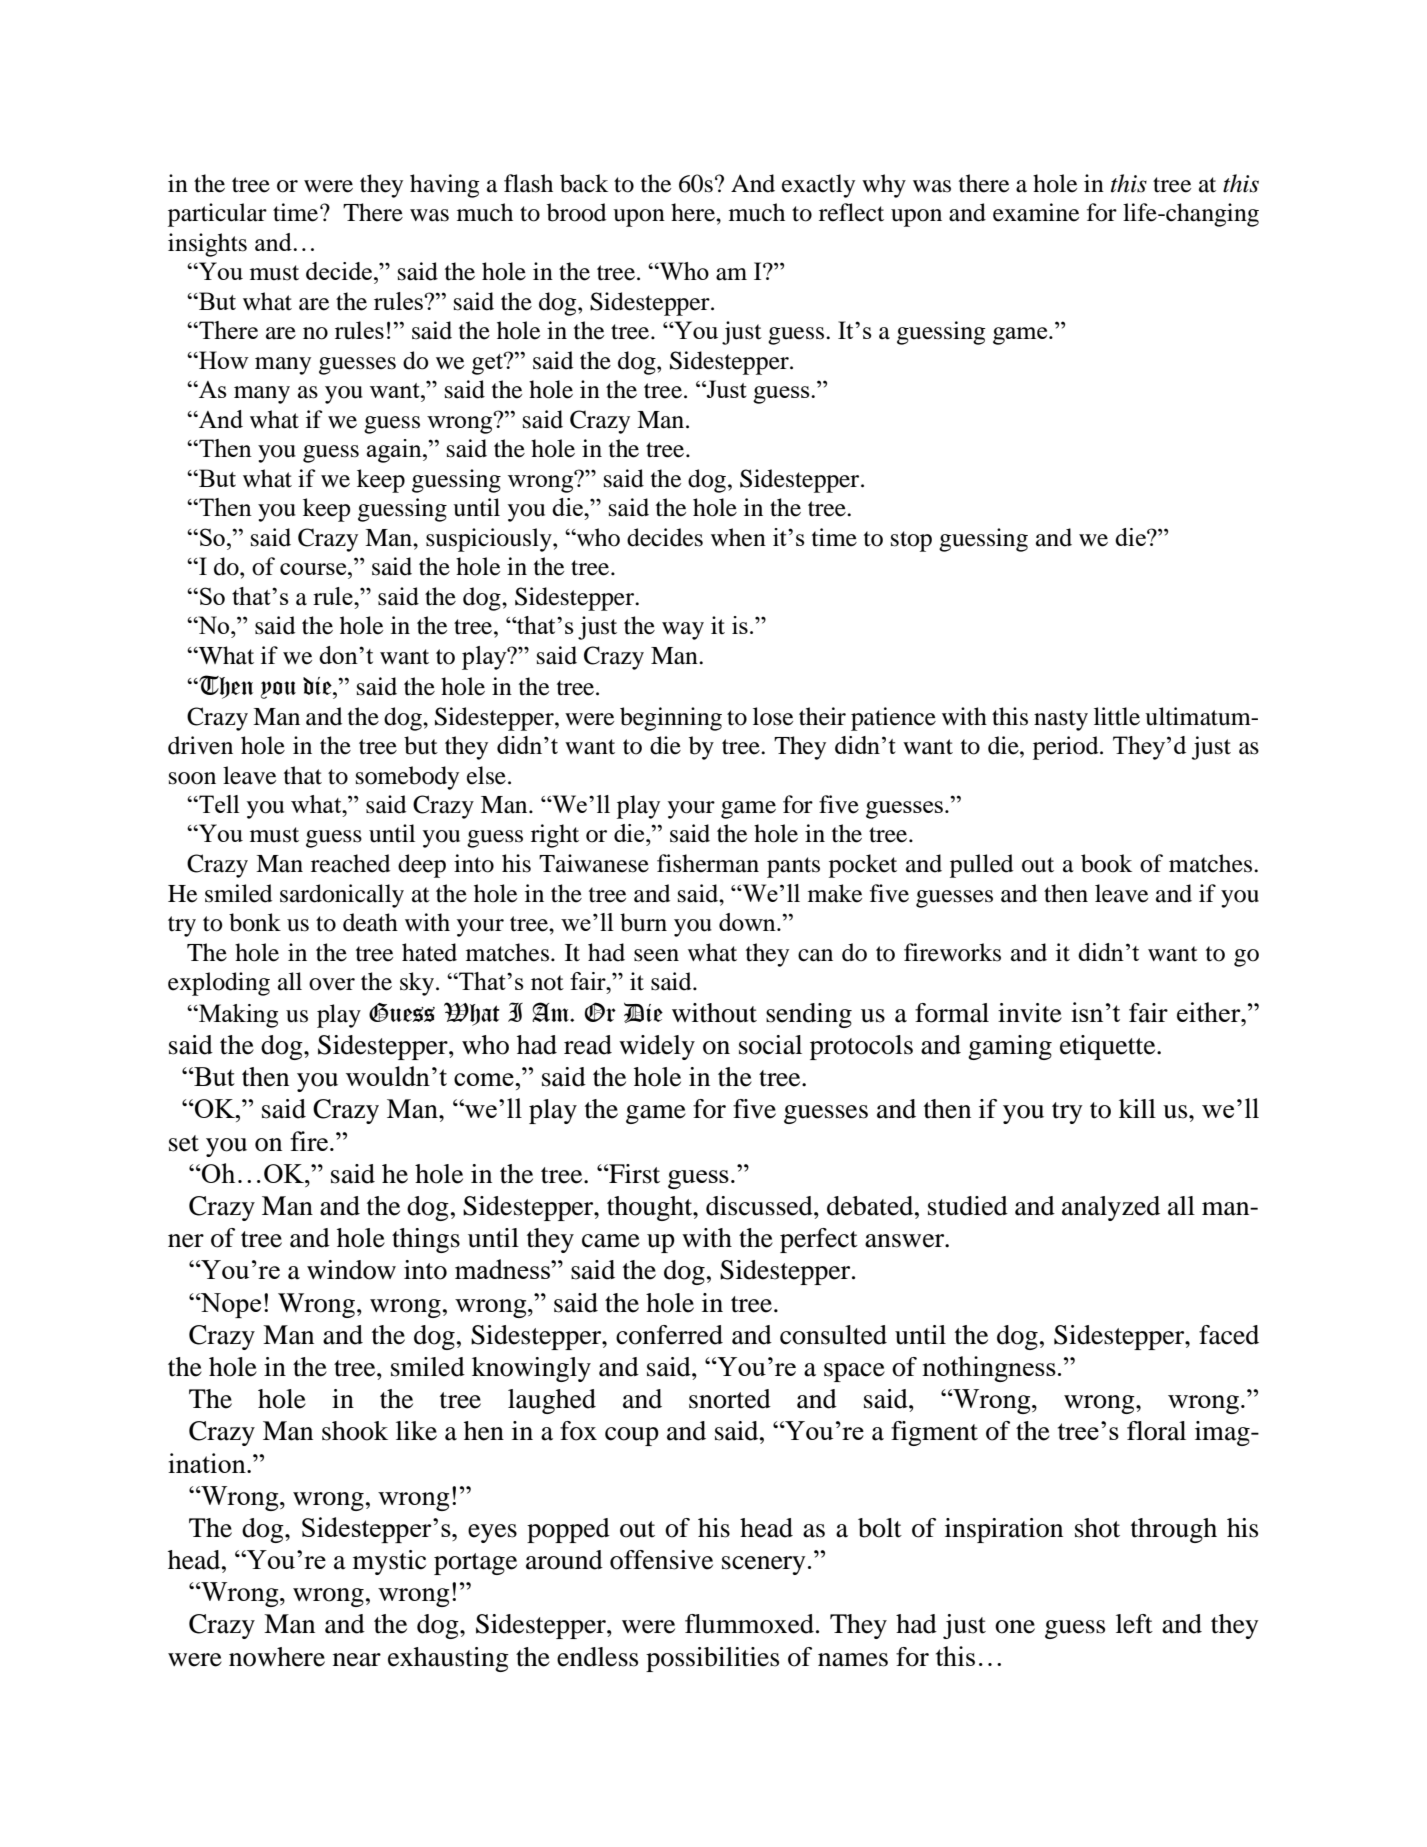  What do you see at coordinates (657, 1047) in the image?
I see `widely` at bounding box center [657, 1047].
